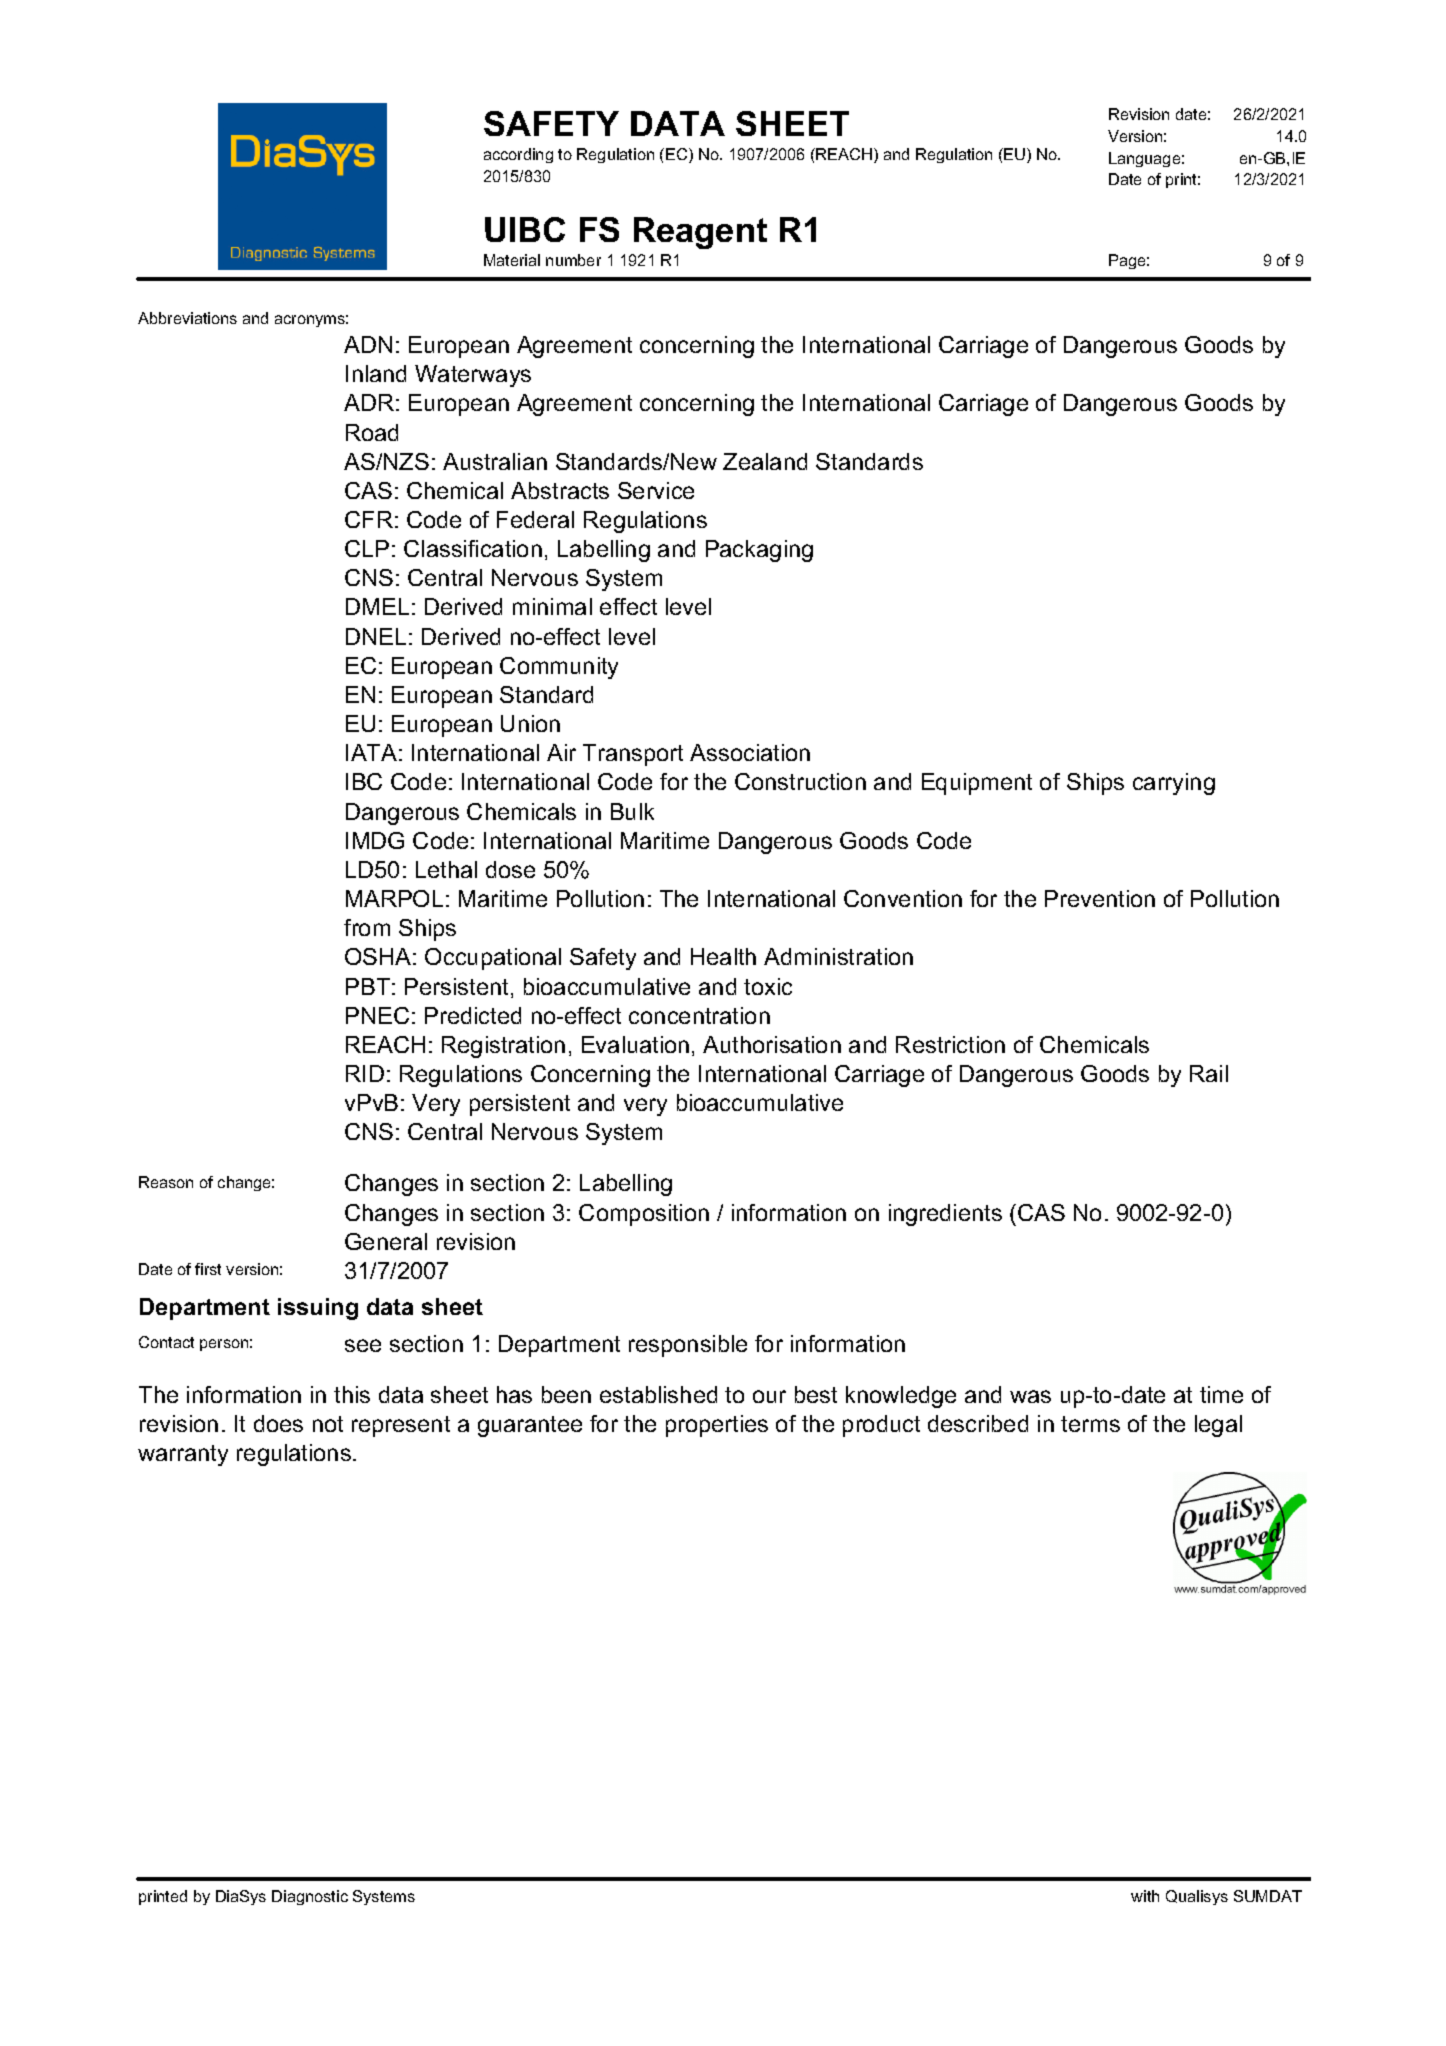 The height and width of the screenshot is (2046, 1446). Describe the element at coordinates (1090, 1424) in the screenshot. I see `terms` at that location.
